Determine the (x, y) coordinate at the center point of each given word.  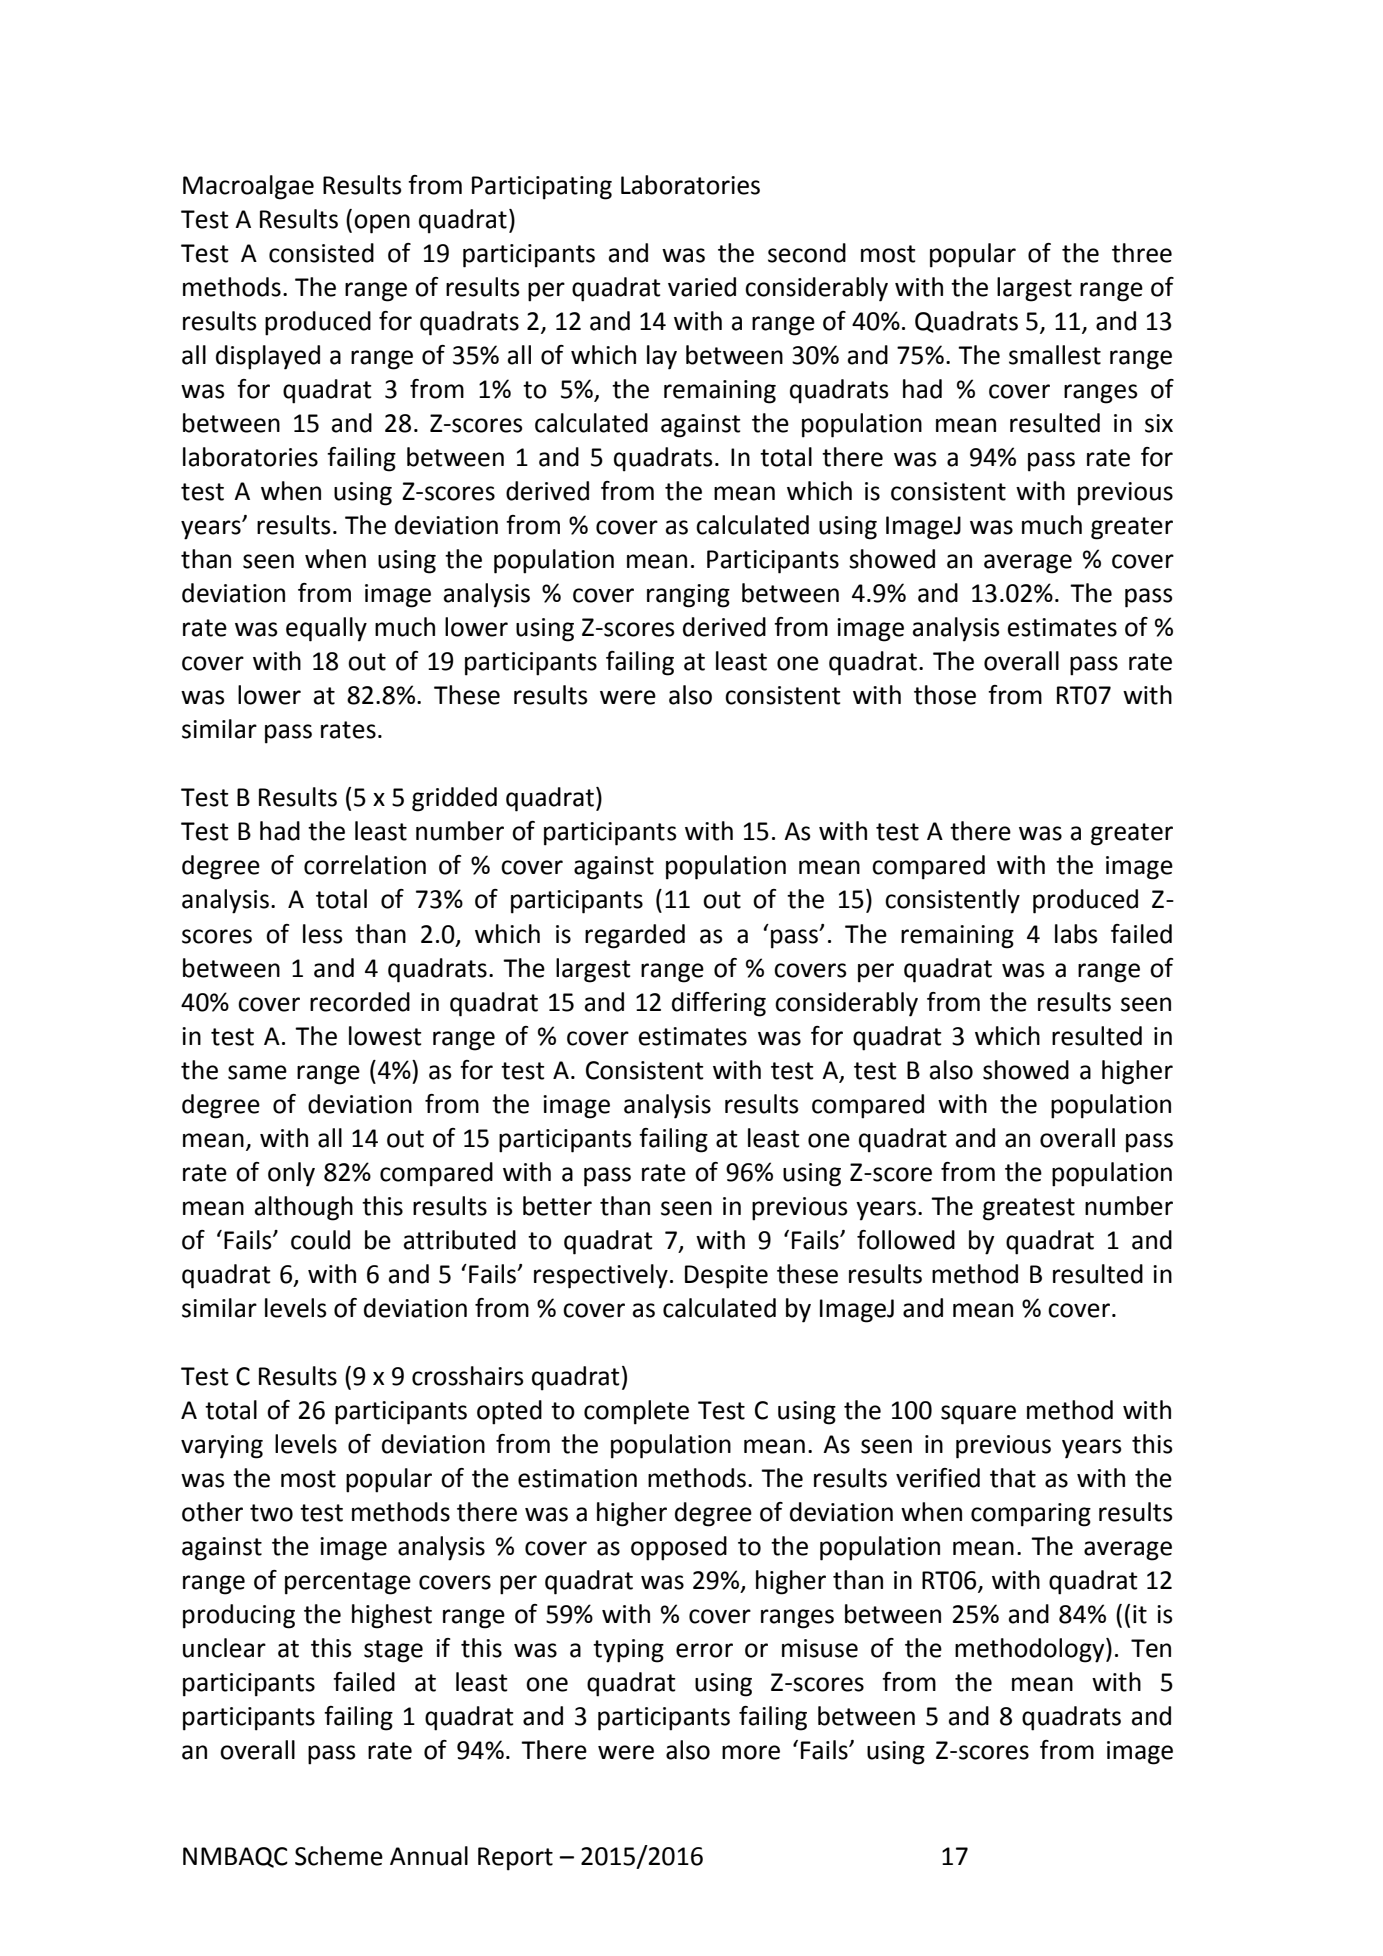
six (1159, 423)
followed (906, 1240)
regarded (635, 936)
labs (1076, 934)
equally (326, 629)
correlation (365, 865)
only (291, 1174)
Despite (726, 1277)
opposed (679, 1548)
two (271, 1513)
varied (702, 287)
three (1142, 253)
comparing (1031, 1515)
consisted (321, 253)
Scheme (339, 1856)
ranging (688, 596)
